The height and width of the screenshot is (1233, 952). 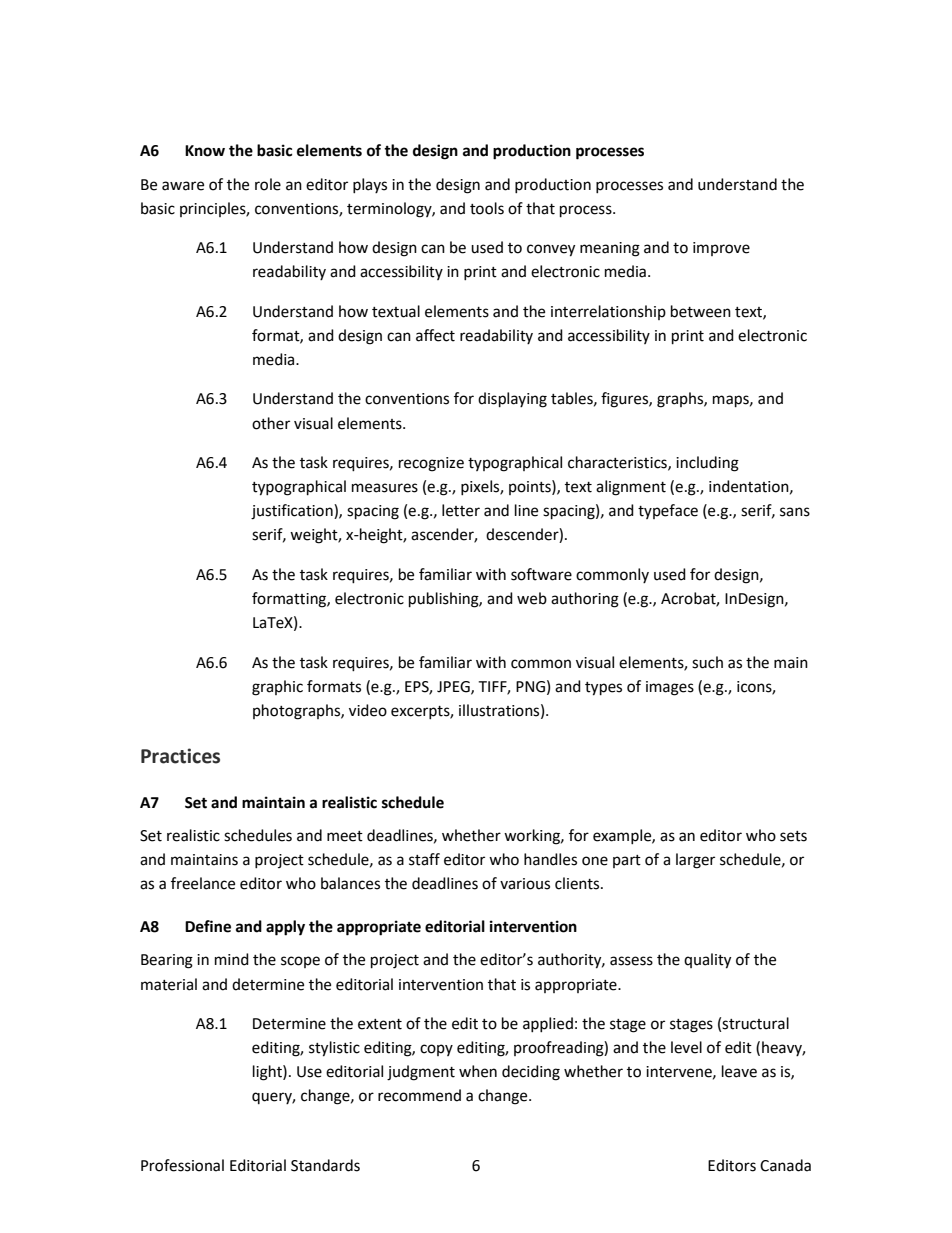 I want to click on Professional, so click(x=182, y=1165).
